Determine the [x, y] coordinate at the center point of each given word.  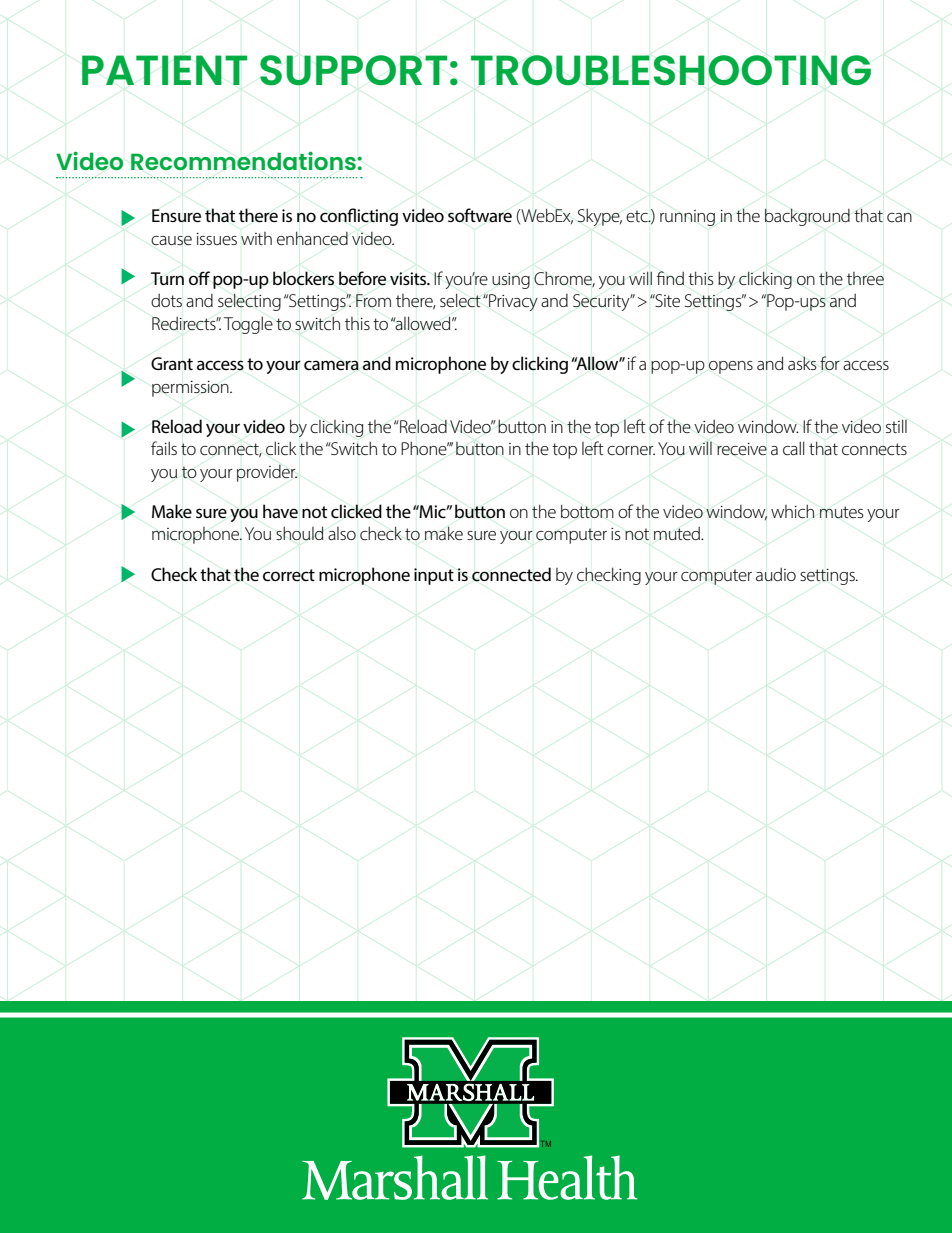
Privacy [512, 302]
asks [802, 363]
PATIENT [164, 70]
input [434, 576]
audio [776, 574]
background [807, 217]
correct [289, 575]
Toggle [248, 325]
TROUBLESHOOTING [671, 70]
